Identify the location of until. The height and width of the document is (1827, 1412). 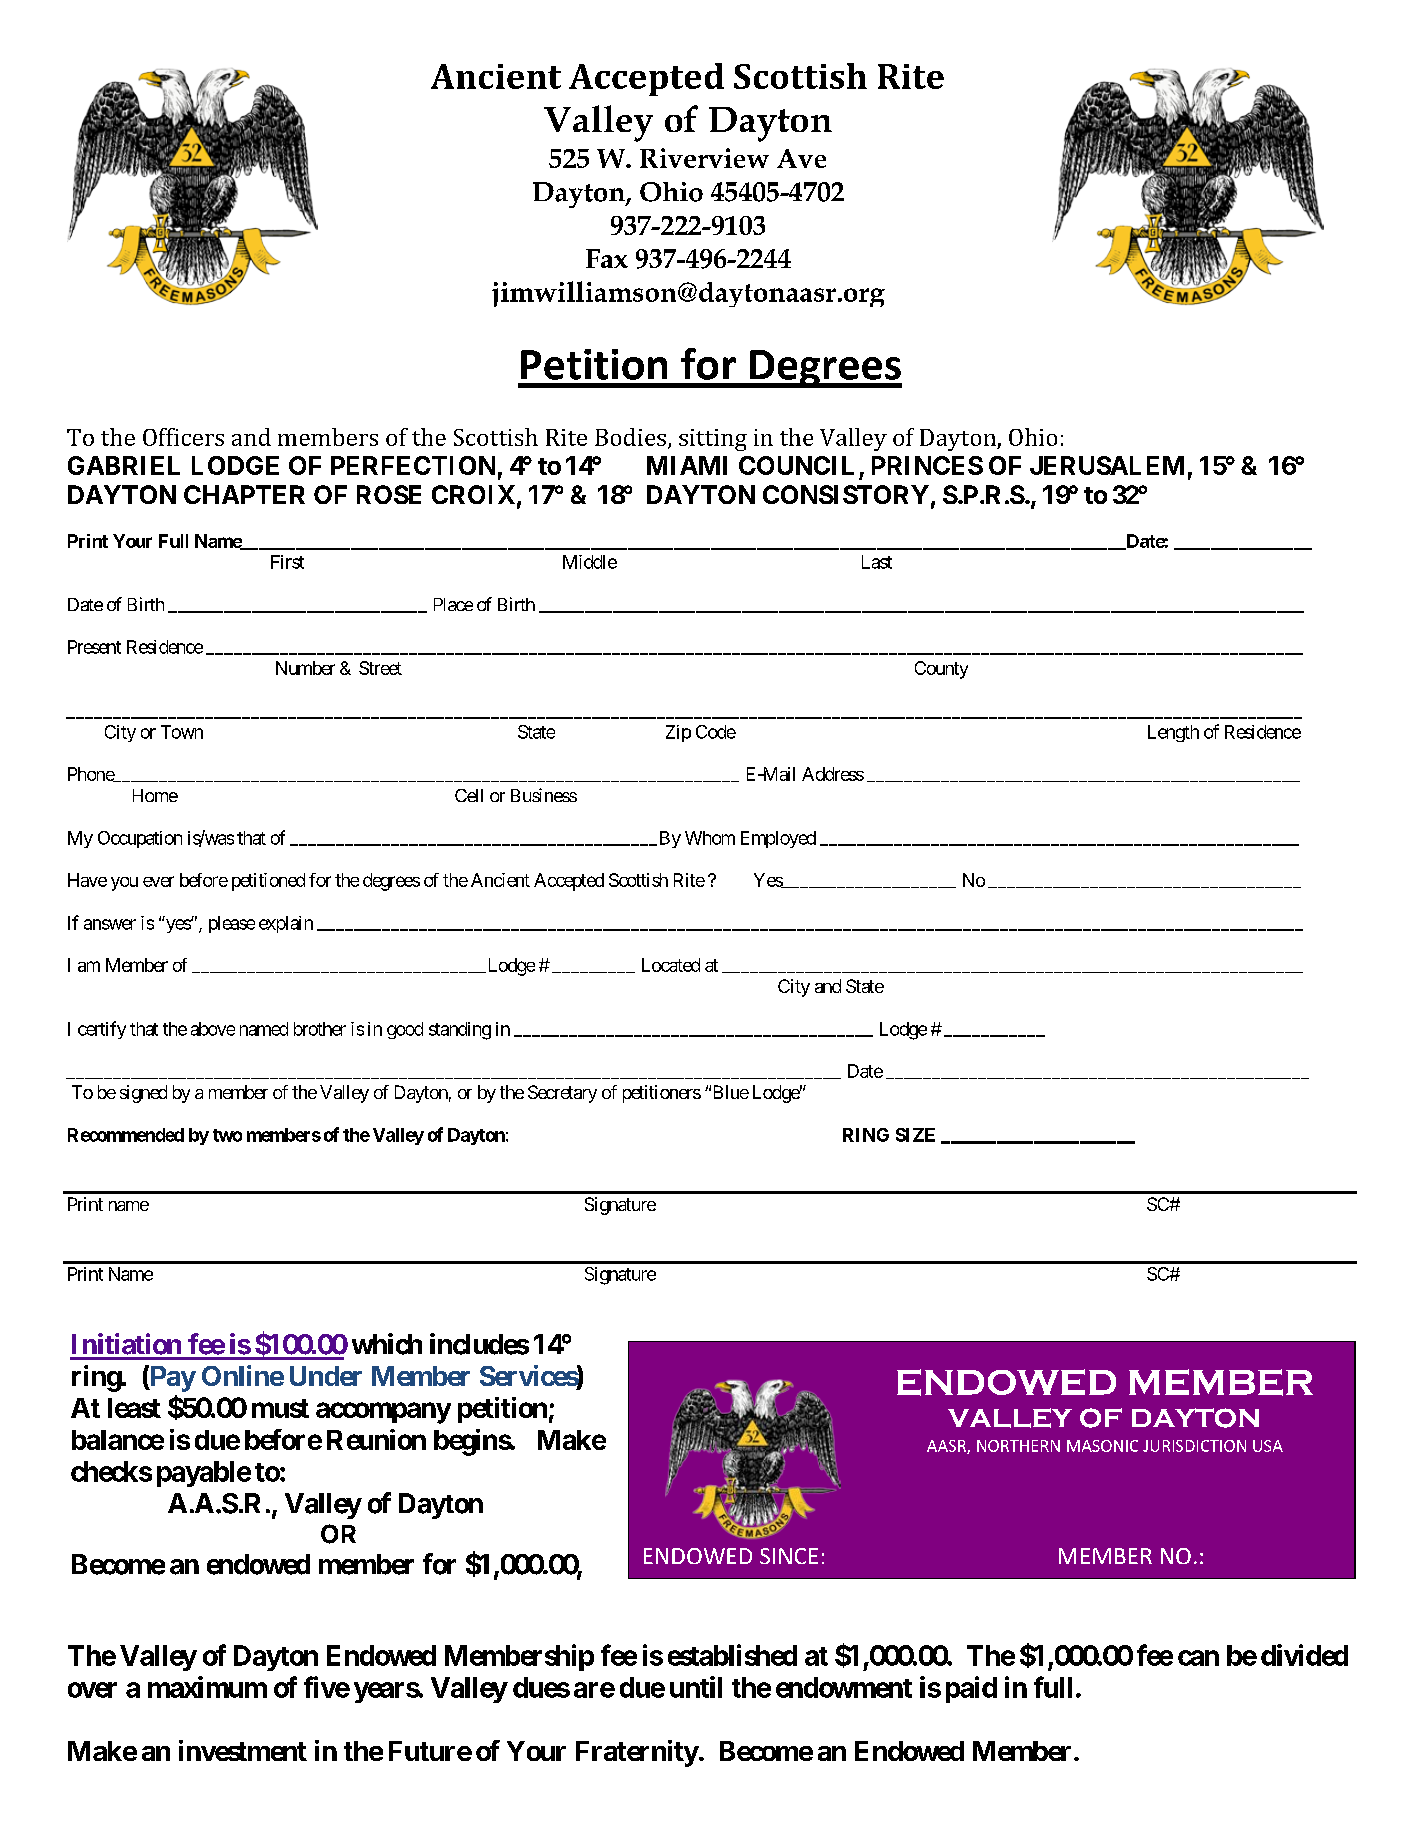
(696, 1687).
